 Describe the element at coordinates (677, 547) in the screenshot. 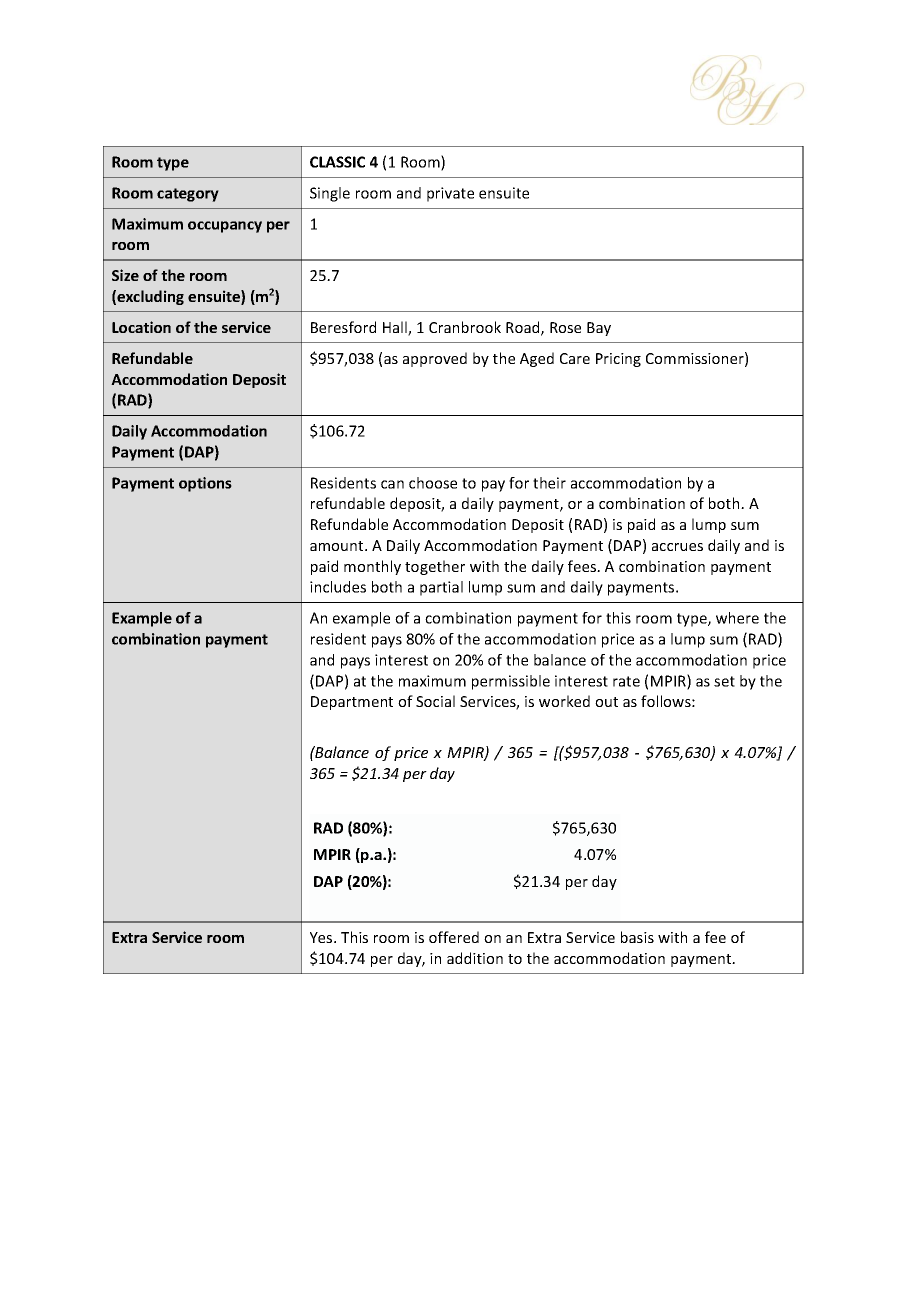

I see `accrues` at that location.
